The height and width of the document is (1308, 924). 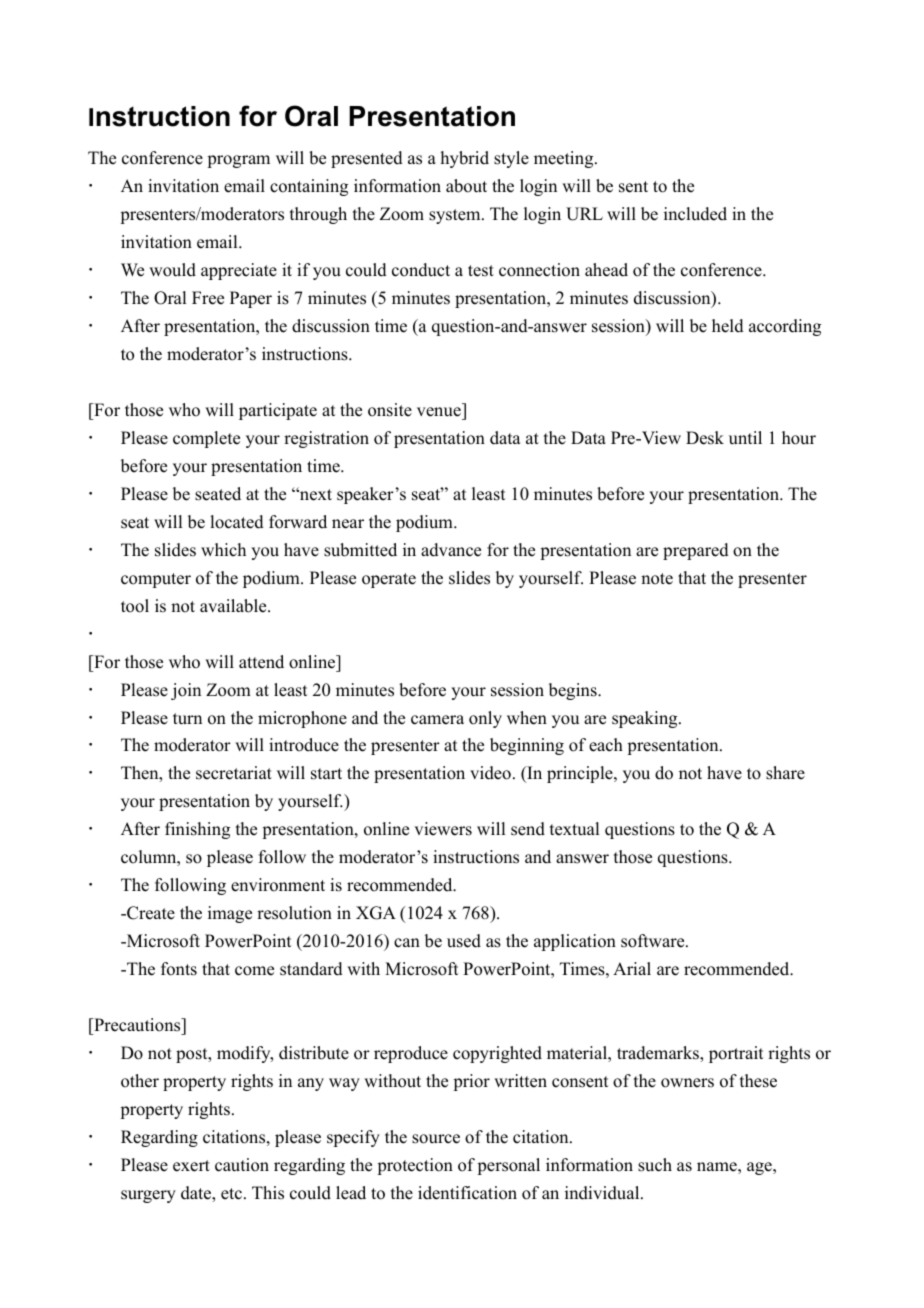 What do you see at coordinates (705, 438) in the document?
I see `Desk` at bounding box center [705, 438].
